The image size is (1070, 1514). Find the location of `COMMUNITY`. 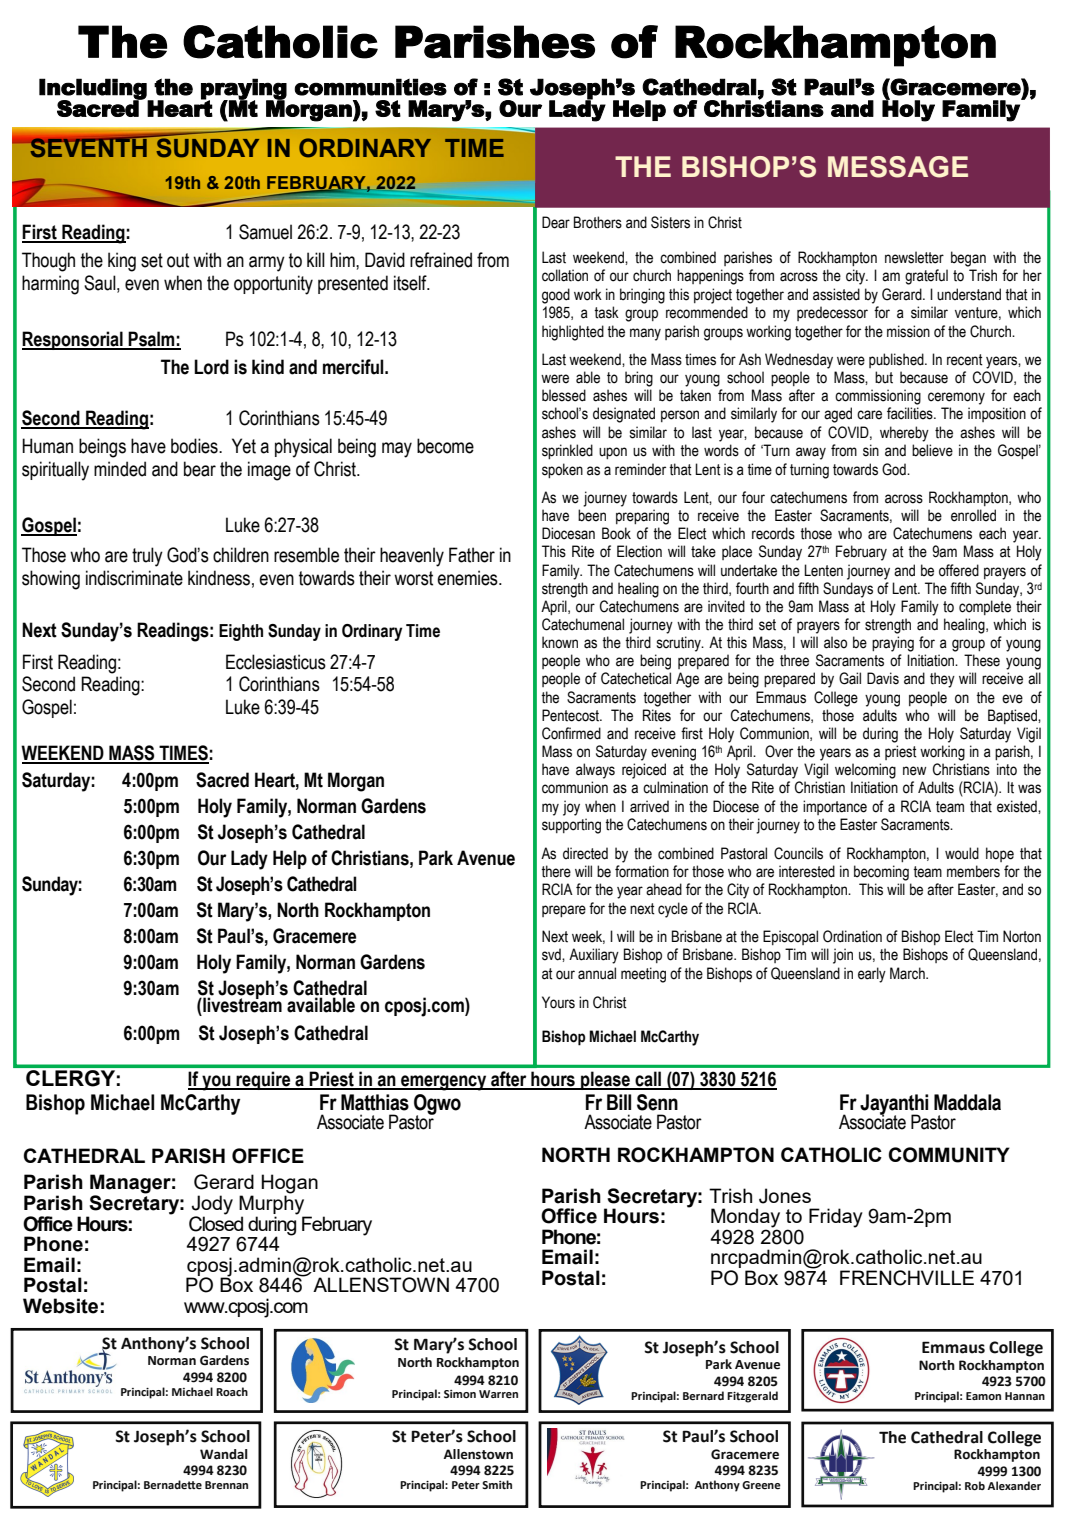

COMMUNITY is located at coordinates (949, 1155).
